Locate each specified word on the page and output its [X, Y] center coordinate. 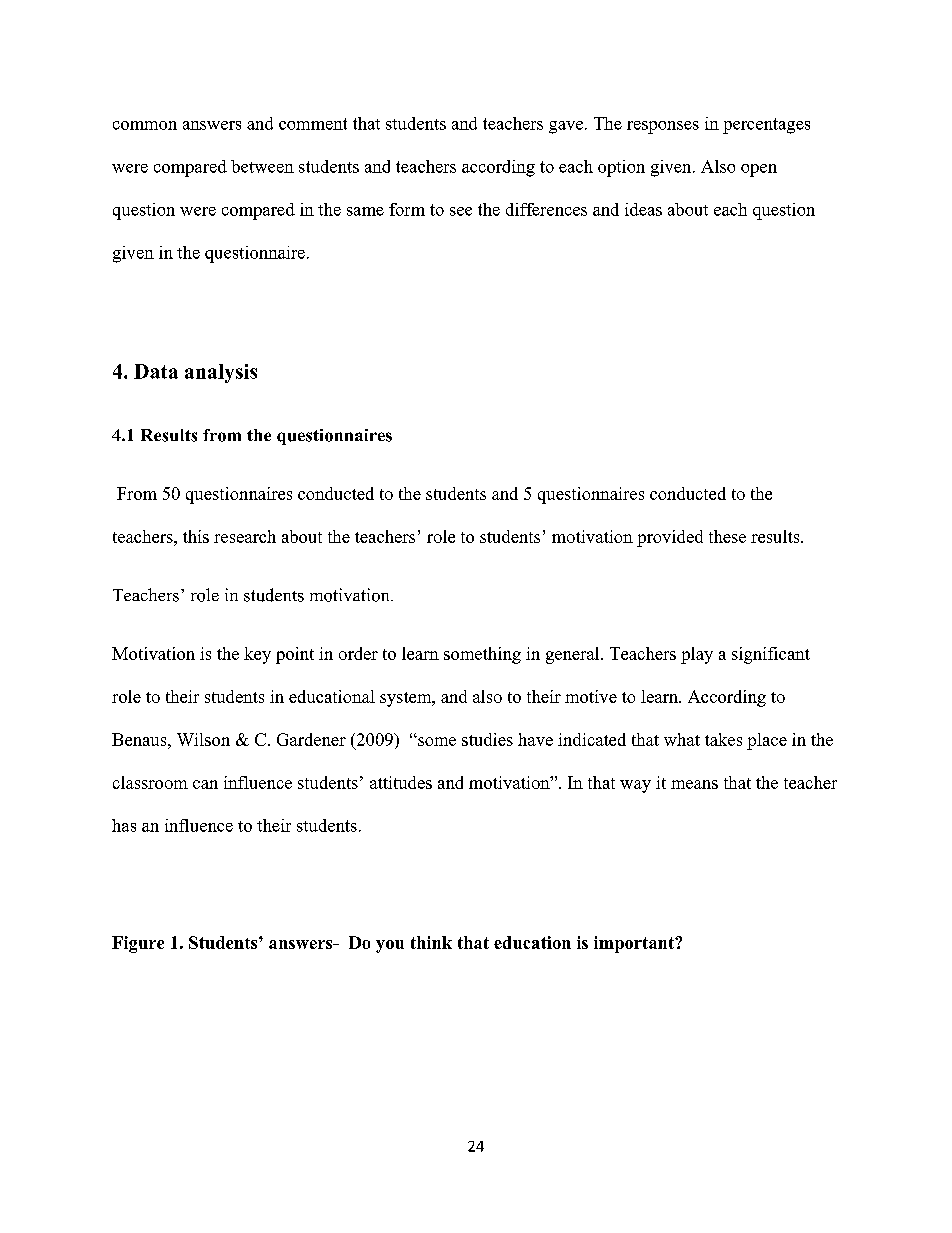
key [257, 655]
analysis [221, 373]
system [407, 699]
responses [663, 127]
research [245, 536]
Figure [138, 944]
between [262, 166]
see [461, 211]
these [727, 536]
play [697, 655]
